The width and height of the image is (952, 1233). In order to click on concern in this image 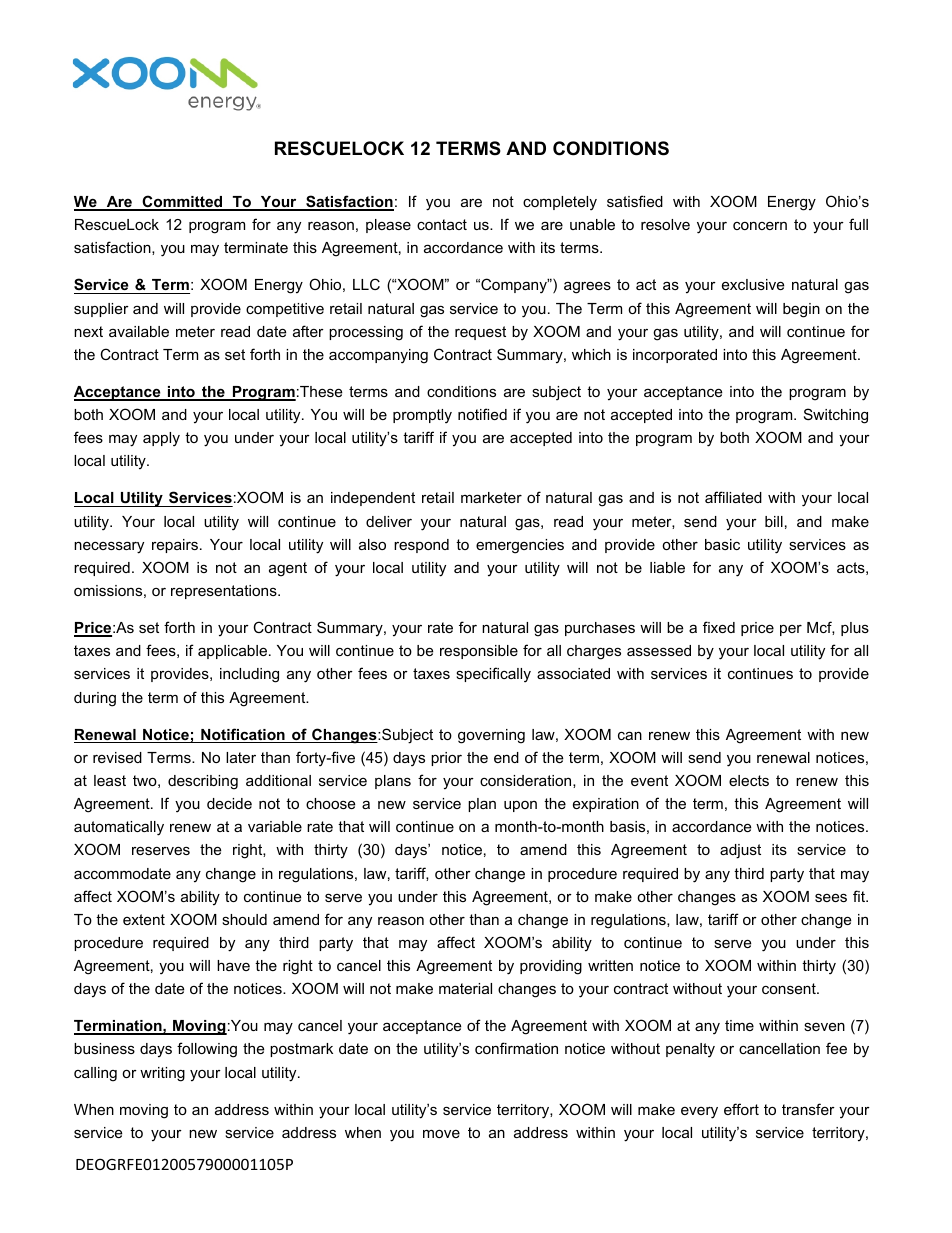, I will do `click(760, 226)`.
